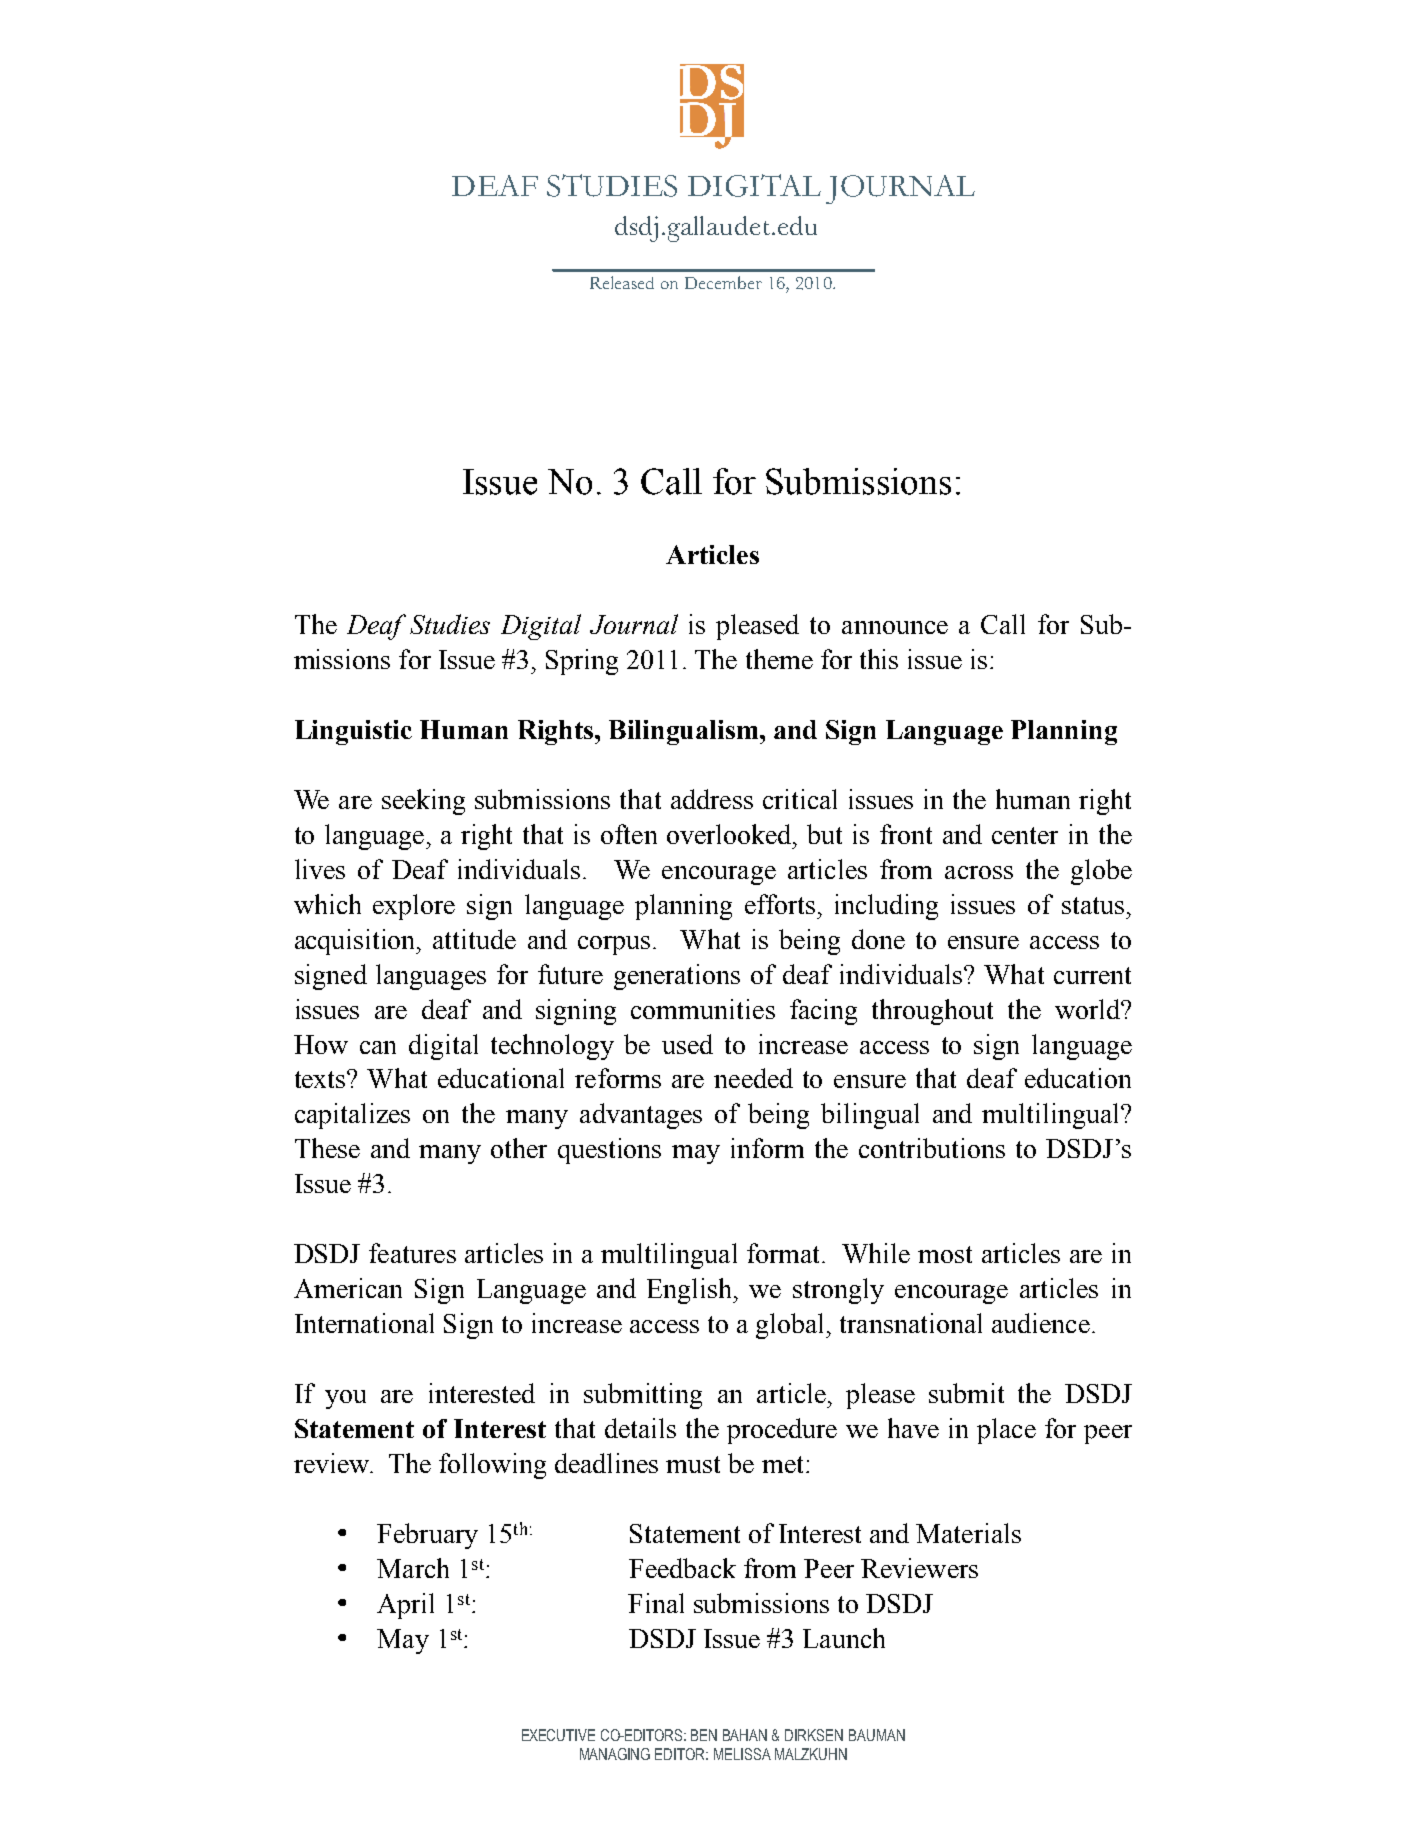  What do you see at coordinates (622, 282) in the screenshot?
I see `Released` at bounding box center [622, 282].
